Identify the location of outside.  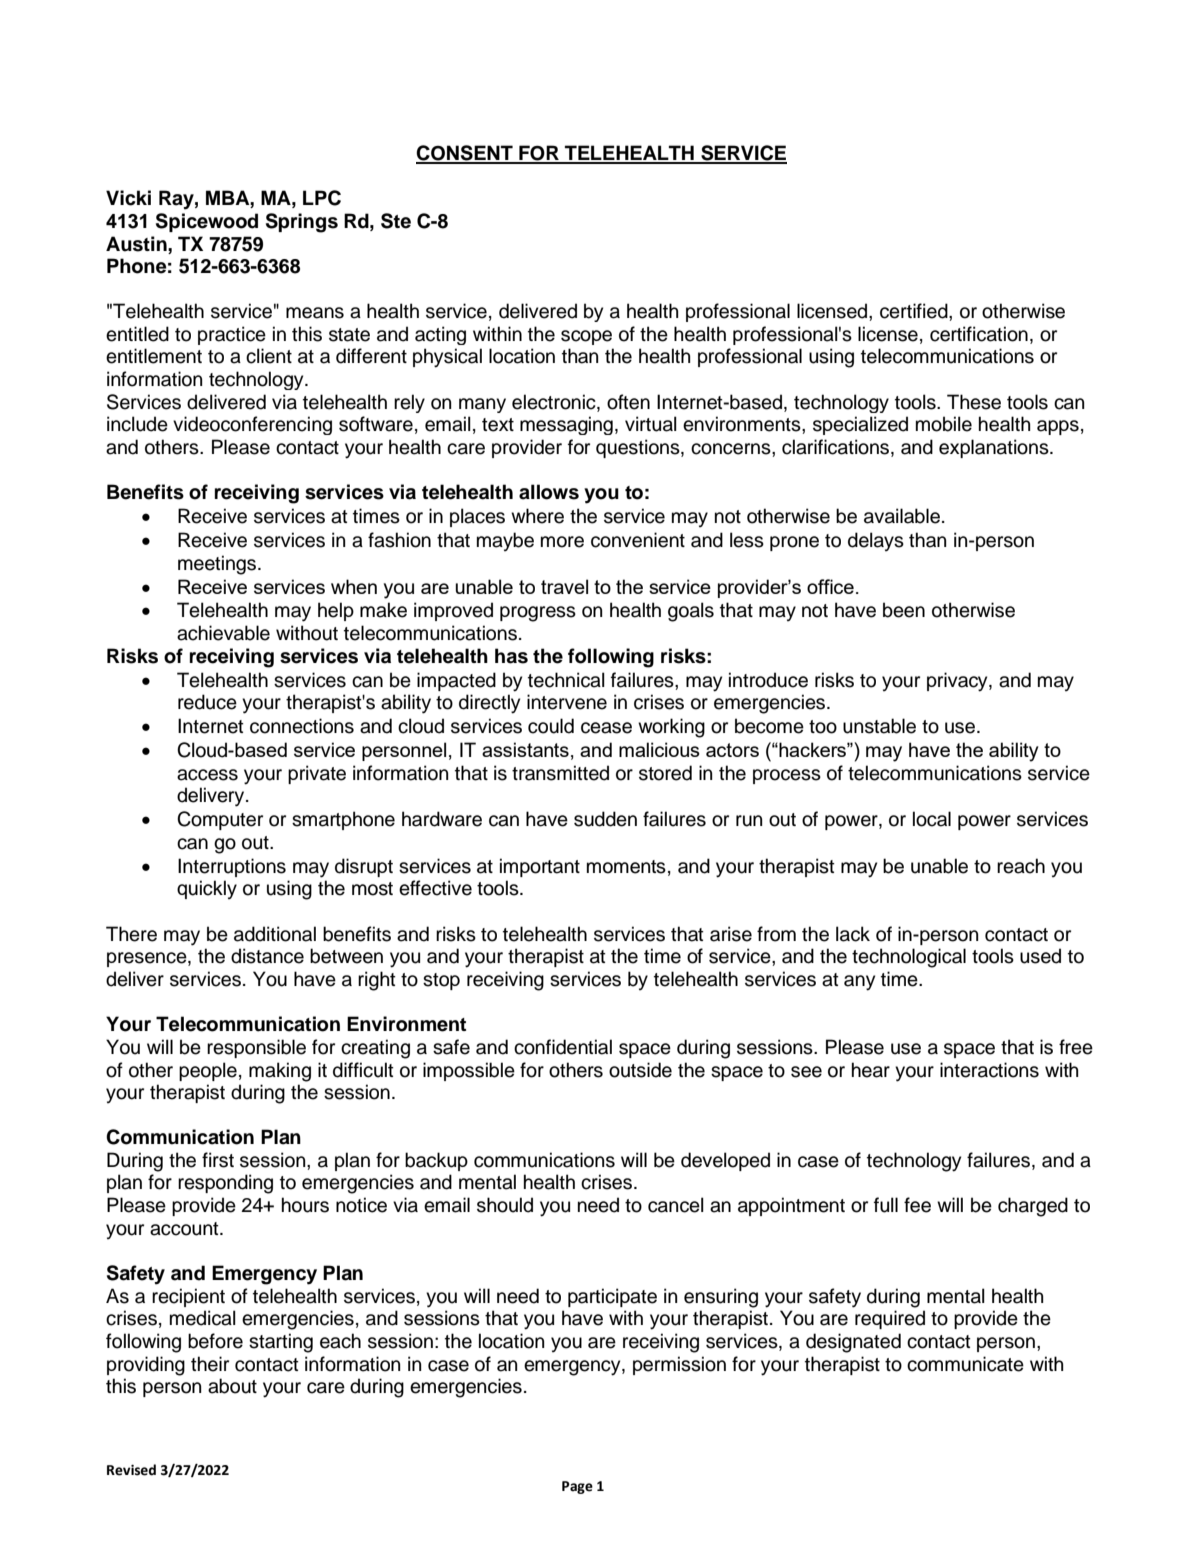
(640, 1070).
